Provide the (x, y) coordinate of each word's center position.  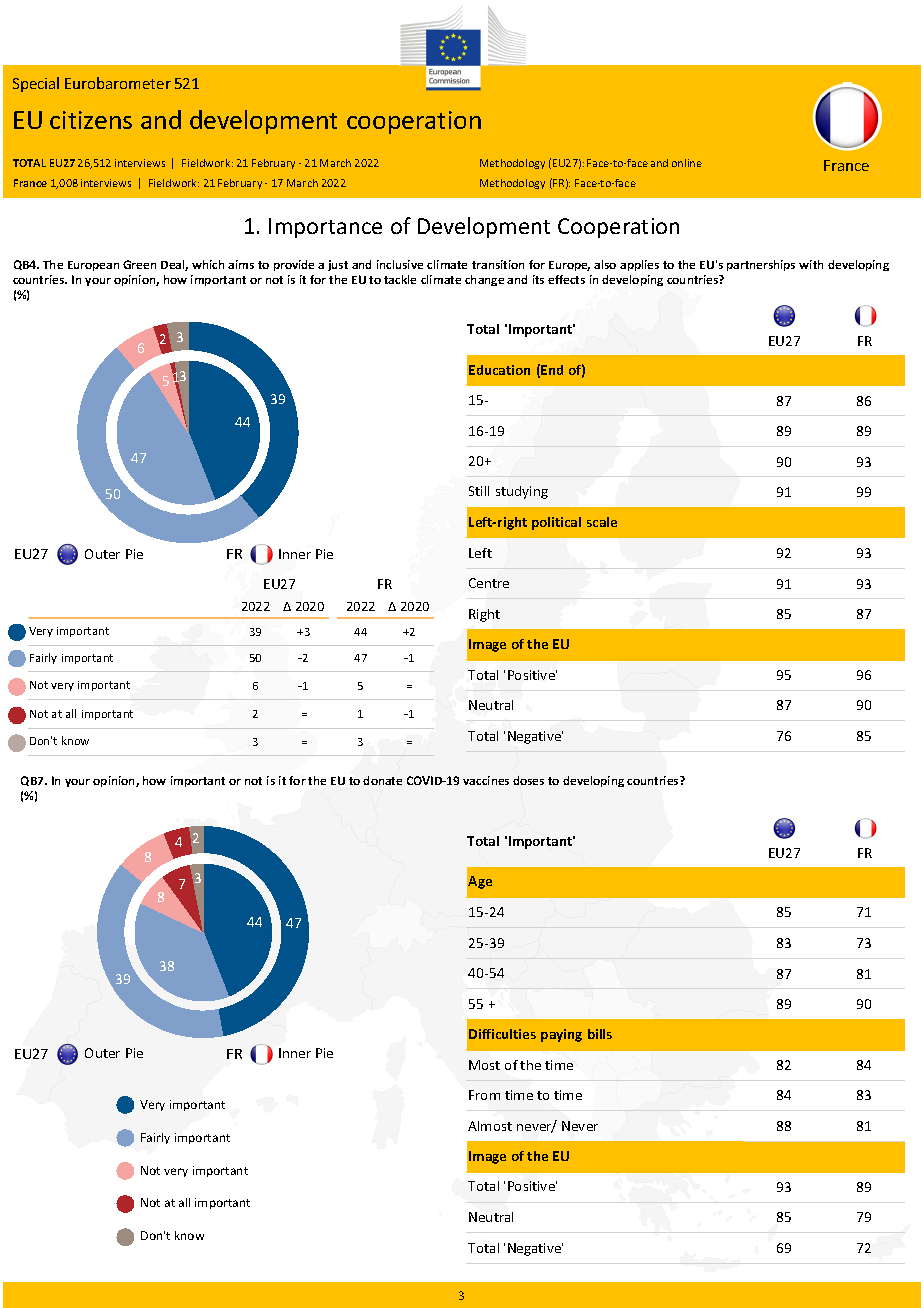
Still (479, 491)
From (484, 1095)
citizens (91, 120)
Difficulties (502, 1034)
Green (139, 264)
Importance (325, 228)
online (687, 163)
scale (602, 522)
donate (382, 780)
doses (528, 780)
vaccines (486, 780)
